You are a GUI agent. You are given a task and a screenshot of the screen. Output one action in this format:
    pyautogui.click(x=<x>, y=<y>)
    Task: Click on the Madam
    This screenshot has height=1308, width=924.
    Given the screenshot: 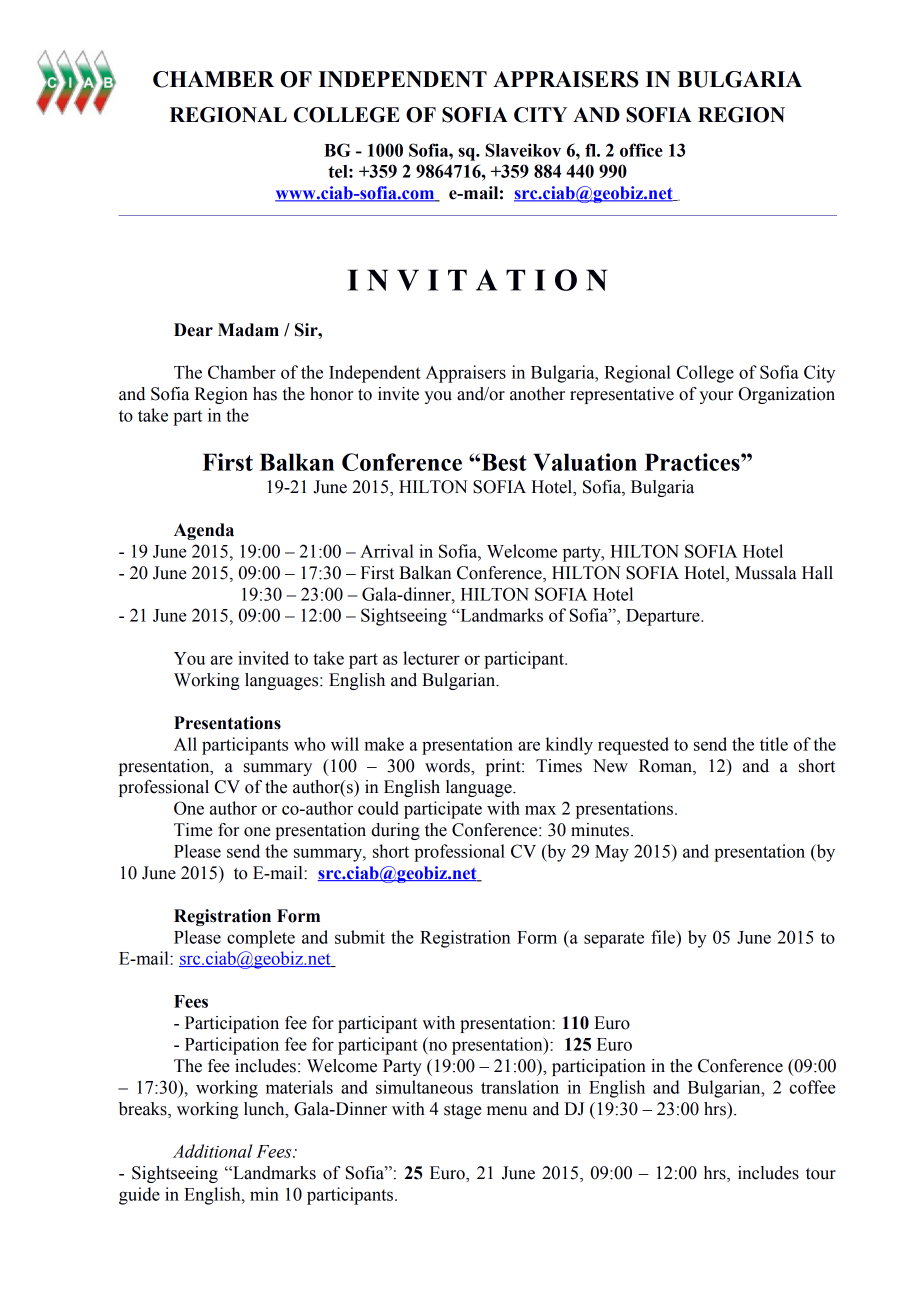 What is the action you would take?
    pyautogui.click(x=248, y=330)
